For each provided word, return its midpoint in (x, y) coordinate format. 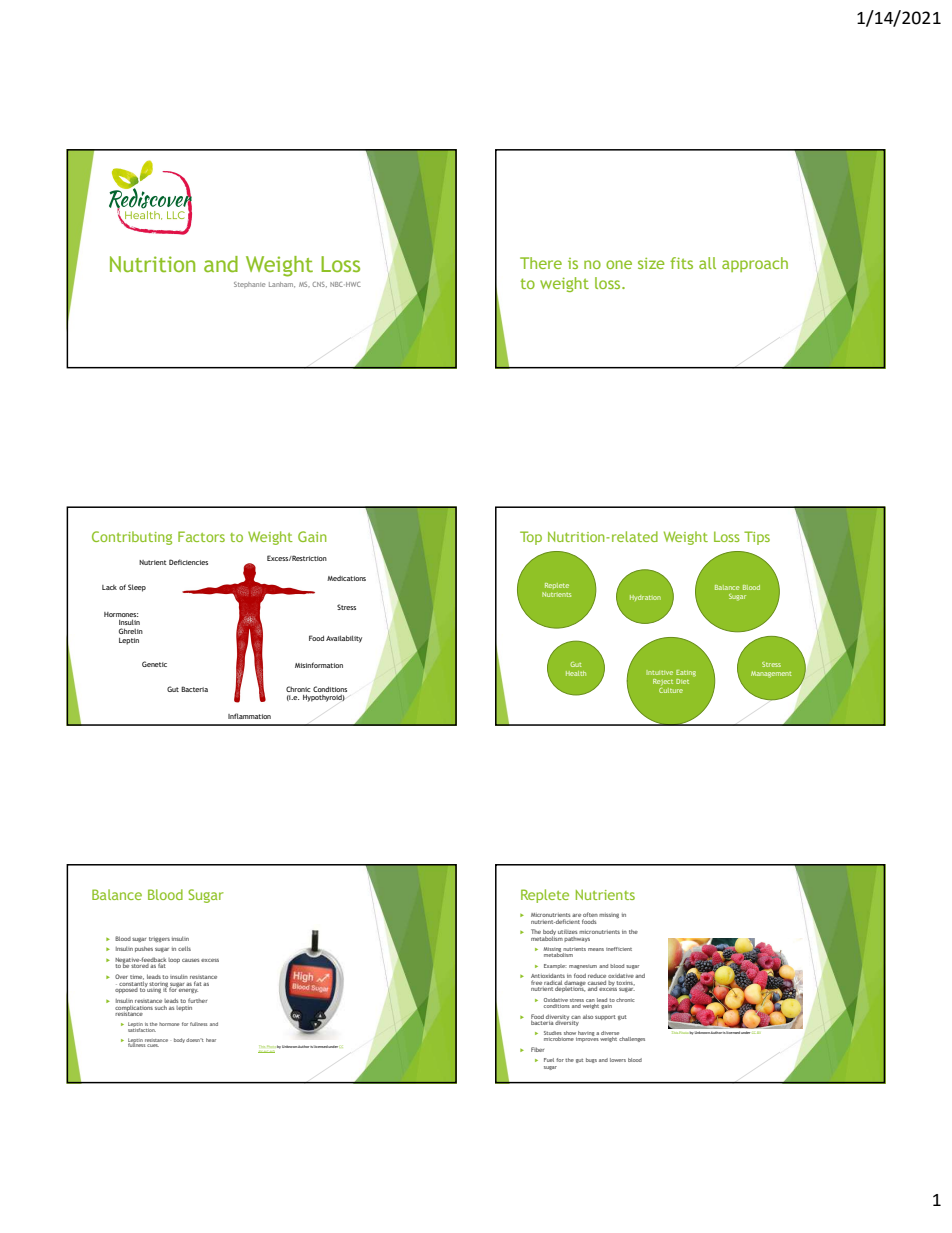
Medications (346, 578)
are (576, 915)
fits (681, 263)
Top (531, 538)
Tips (757, 538)
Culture (671, 689)
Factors (201, 536)
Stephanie (250, 285)
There (541, 263)
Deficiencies (188, 562)
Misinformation (319, 665)
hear (211, 1040)
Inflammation (249, 716)
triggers (159, 939)
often (590, 916)
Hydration (645, 598)
